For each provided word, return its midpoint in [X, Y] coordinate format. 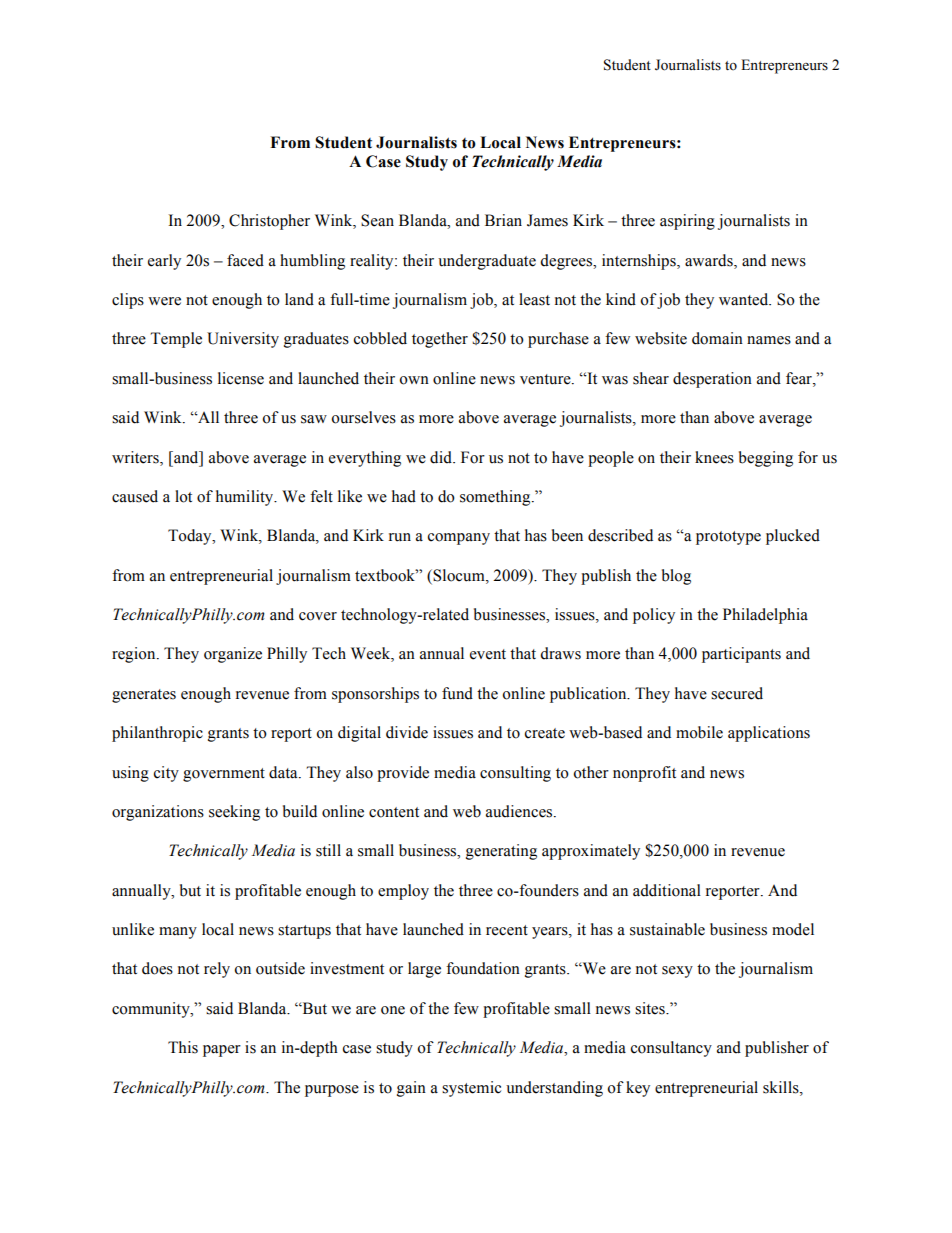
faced [245, 260]
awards [710, 260]
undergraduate [487, 262]
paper [222, 1051]
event [488, 654]
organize [233, 655]
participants [741, 655]
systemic [471, 1089]
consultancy [671, 1049]
